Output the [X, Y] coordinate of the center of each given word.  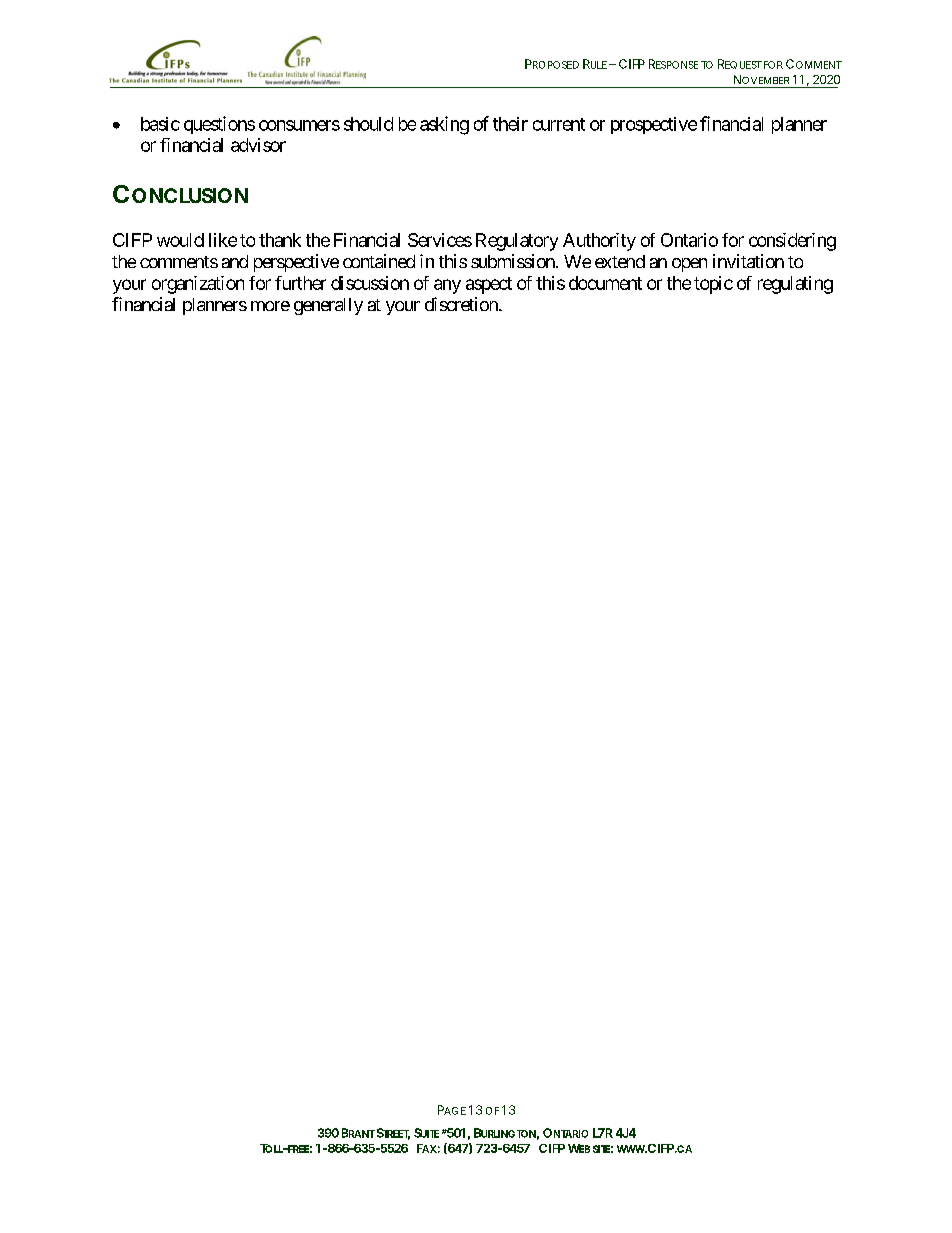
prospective [654, 125]
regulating [795, 285]
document [605, 283]
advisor [258, 145]
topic [713, 285]
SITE [601, 1149]
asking [444, 125]
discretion [462, 304]
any [447, 286]
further [300, 283]
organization [198, 285]
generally [328, 306]
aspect [489, 285]
